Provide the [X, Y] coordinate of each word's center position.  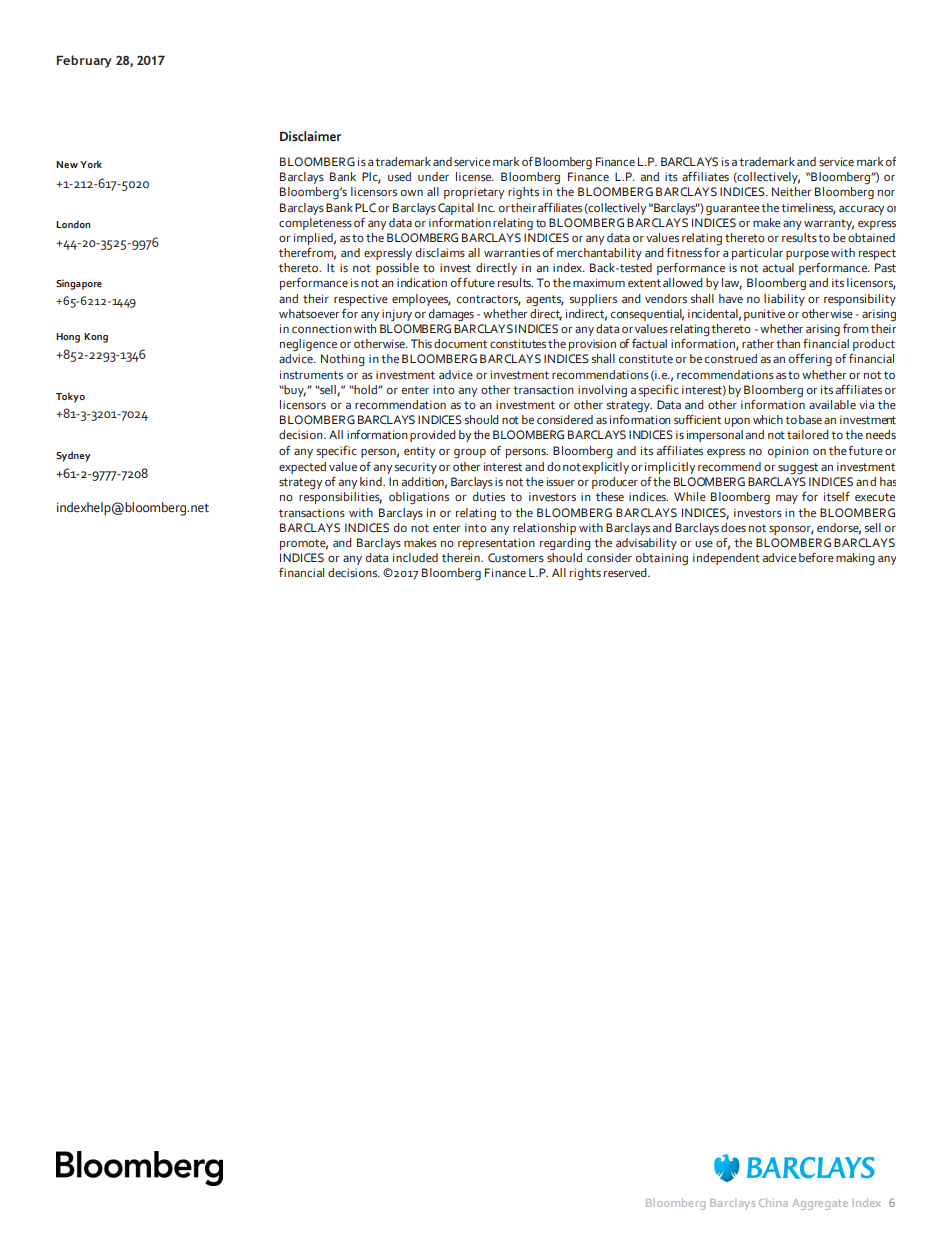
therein [462, 557]
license [475, 176]
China [773, 1202]
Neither [791, 191]
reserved [626, 572]
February [84, 61]
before [816, 557]
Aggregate [820, 1204]
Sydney [73, 456]
